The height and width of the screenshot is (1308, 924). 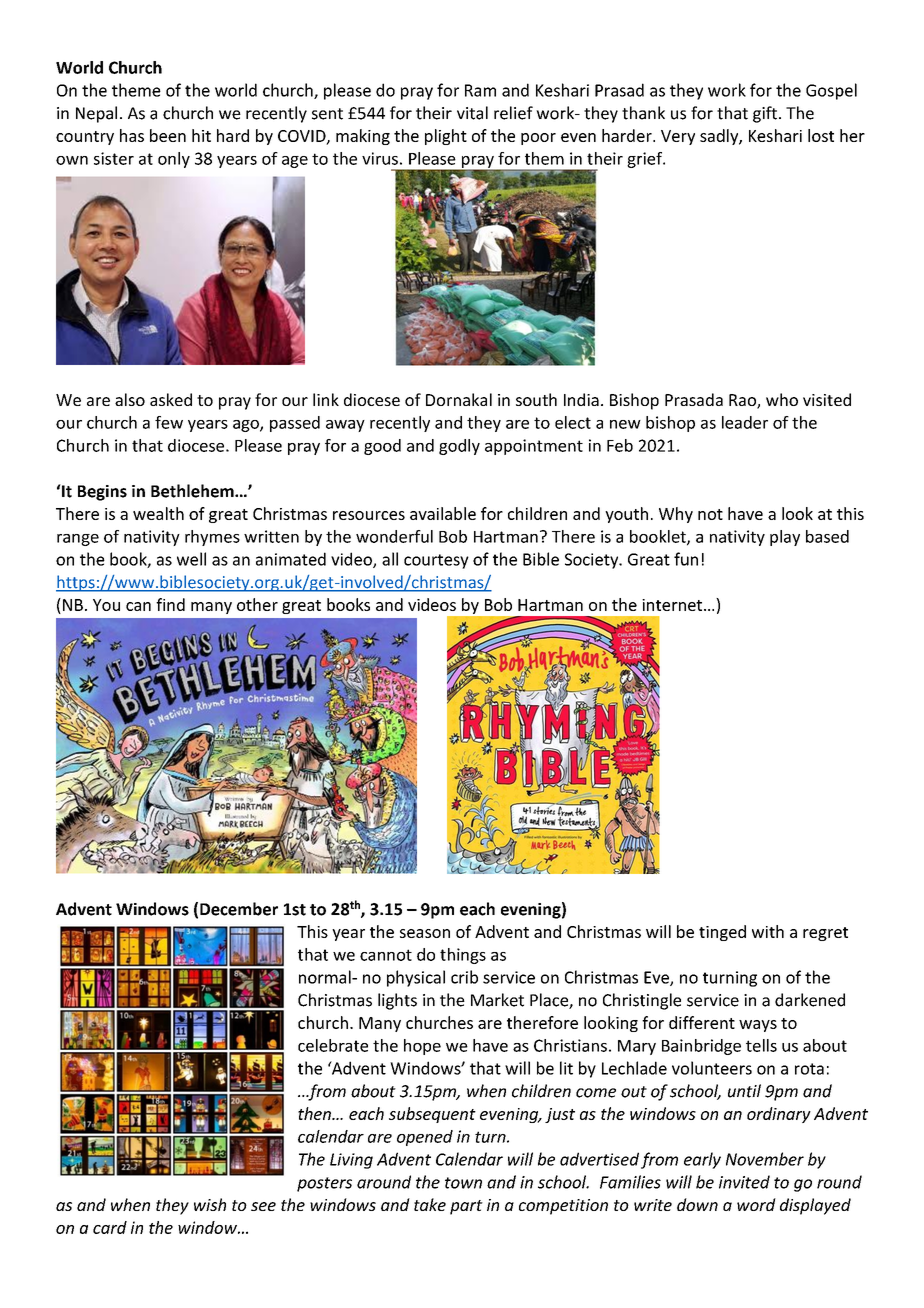 What do you see at coordinates (446, 137) in the screenshot?
I see `plight` at bounding box center [446, 137].
